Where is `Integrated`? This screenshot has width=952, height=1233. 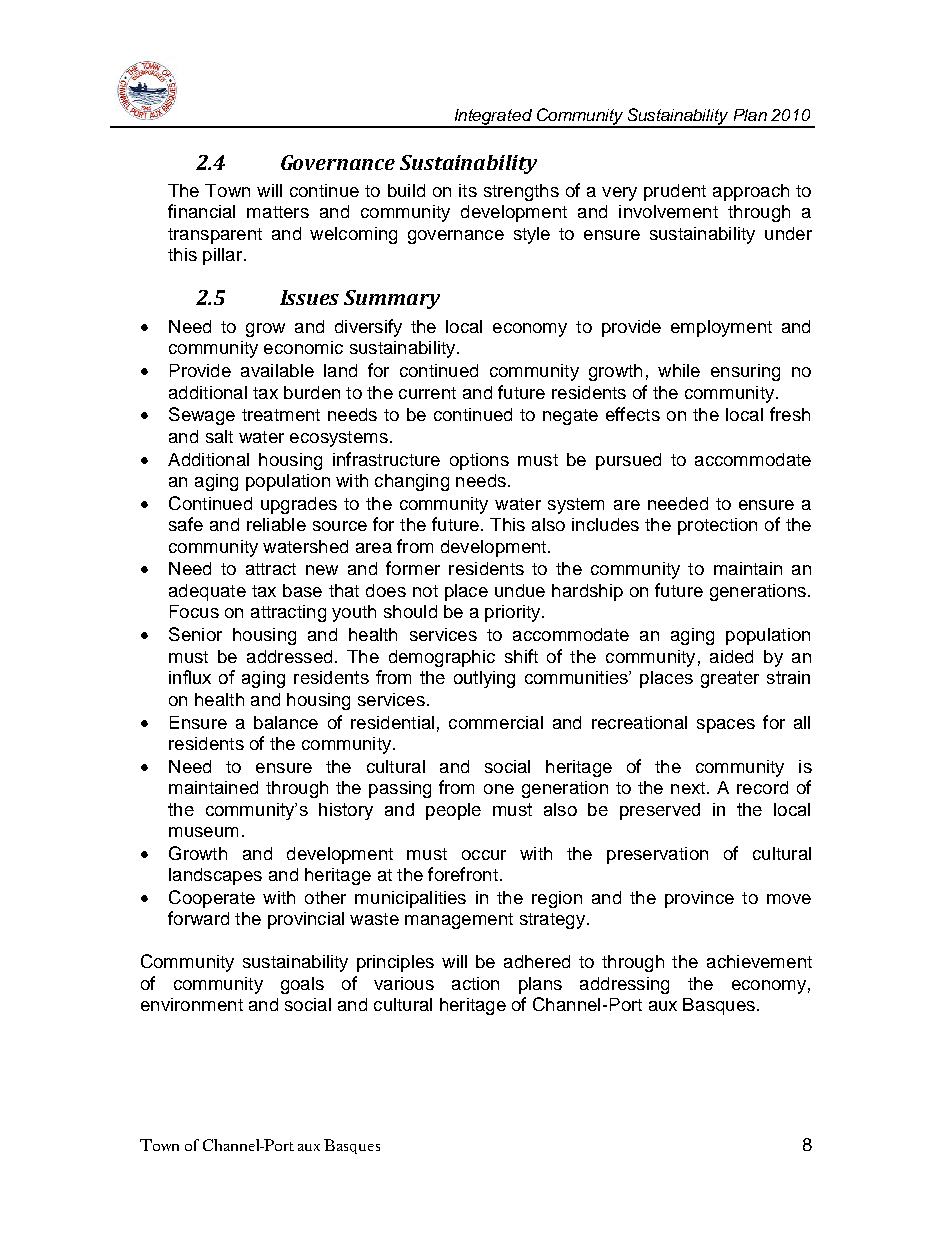 Integrated is located at coordinates (493, 118).
